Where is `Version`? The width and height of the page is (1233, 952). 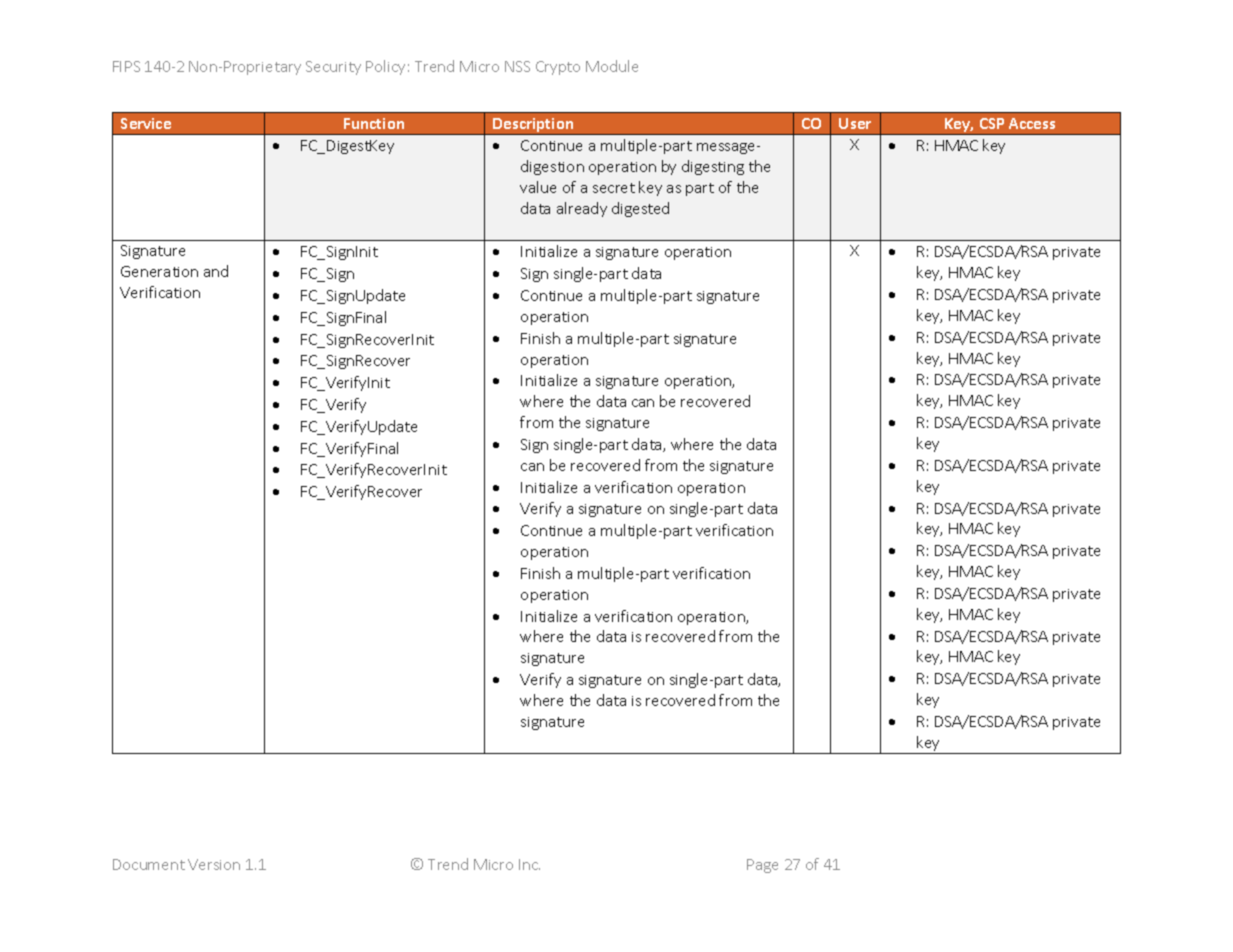 Version is located at coordinates (214, 864).
